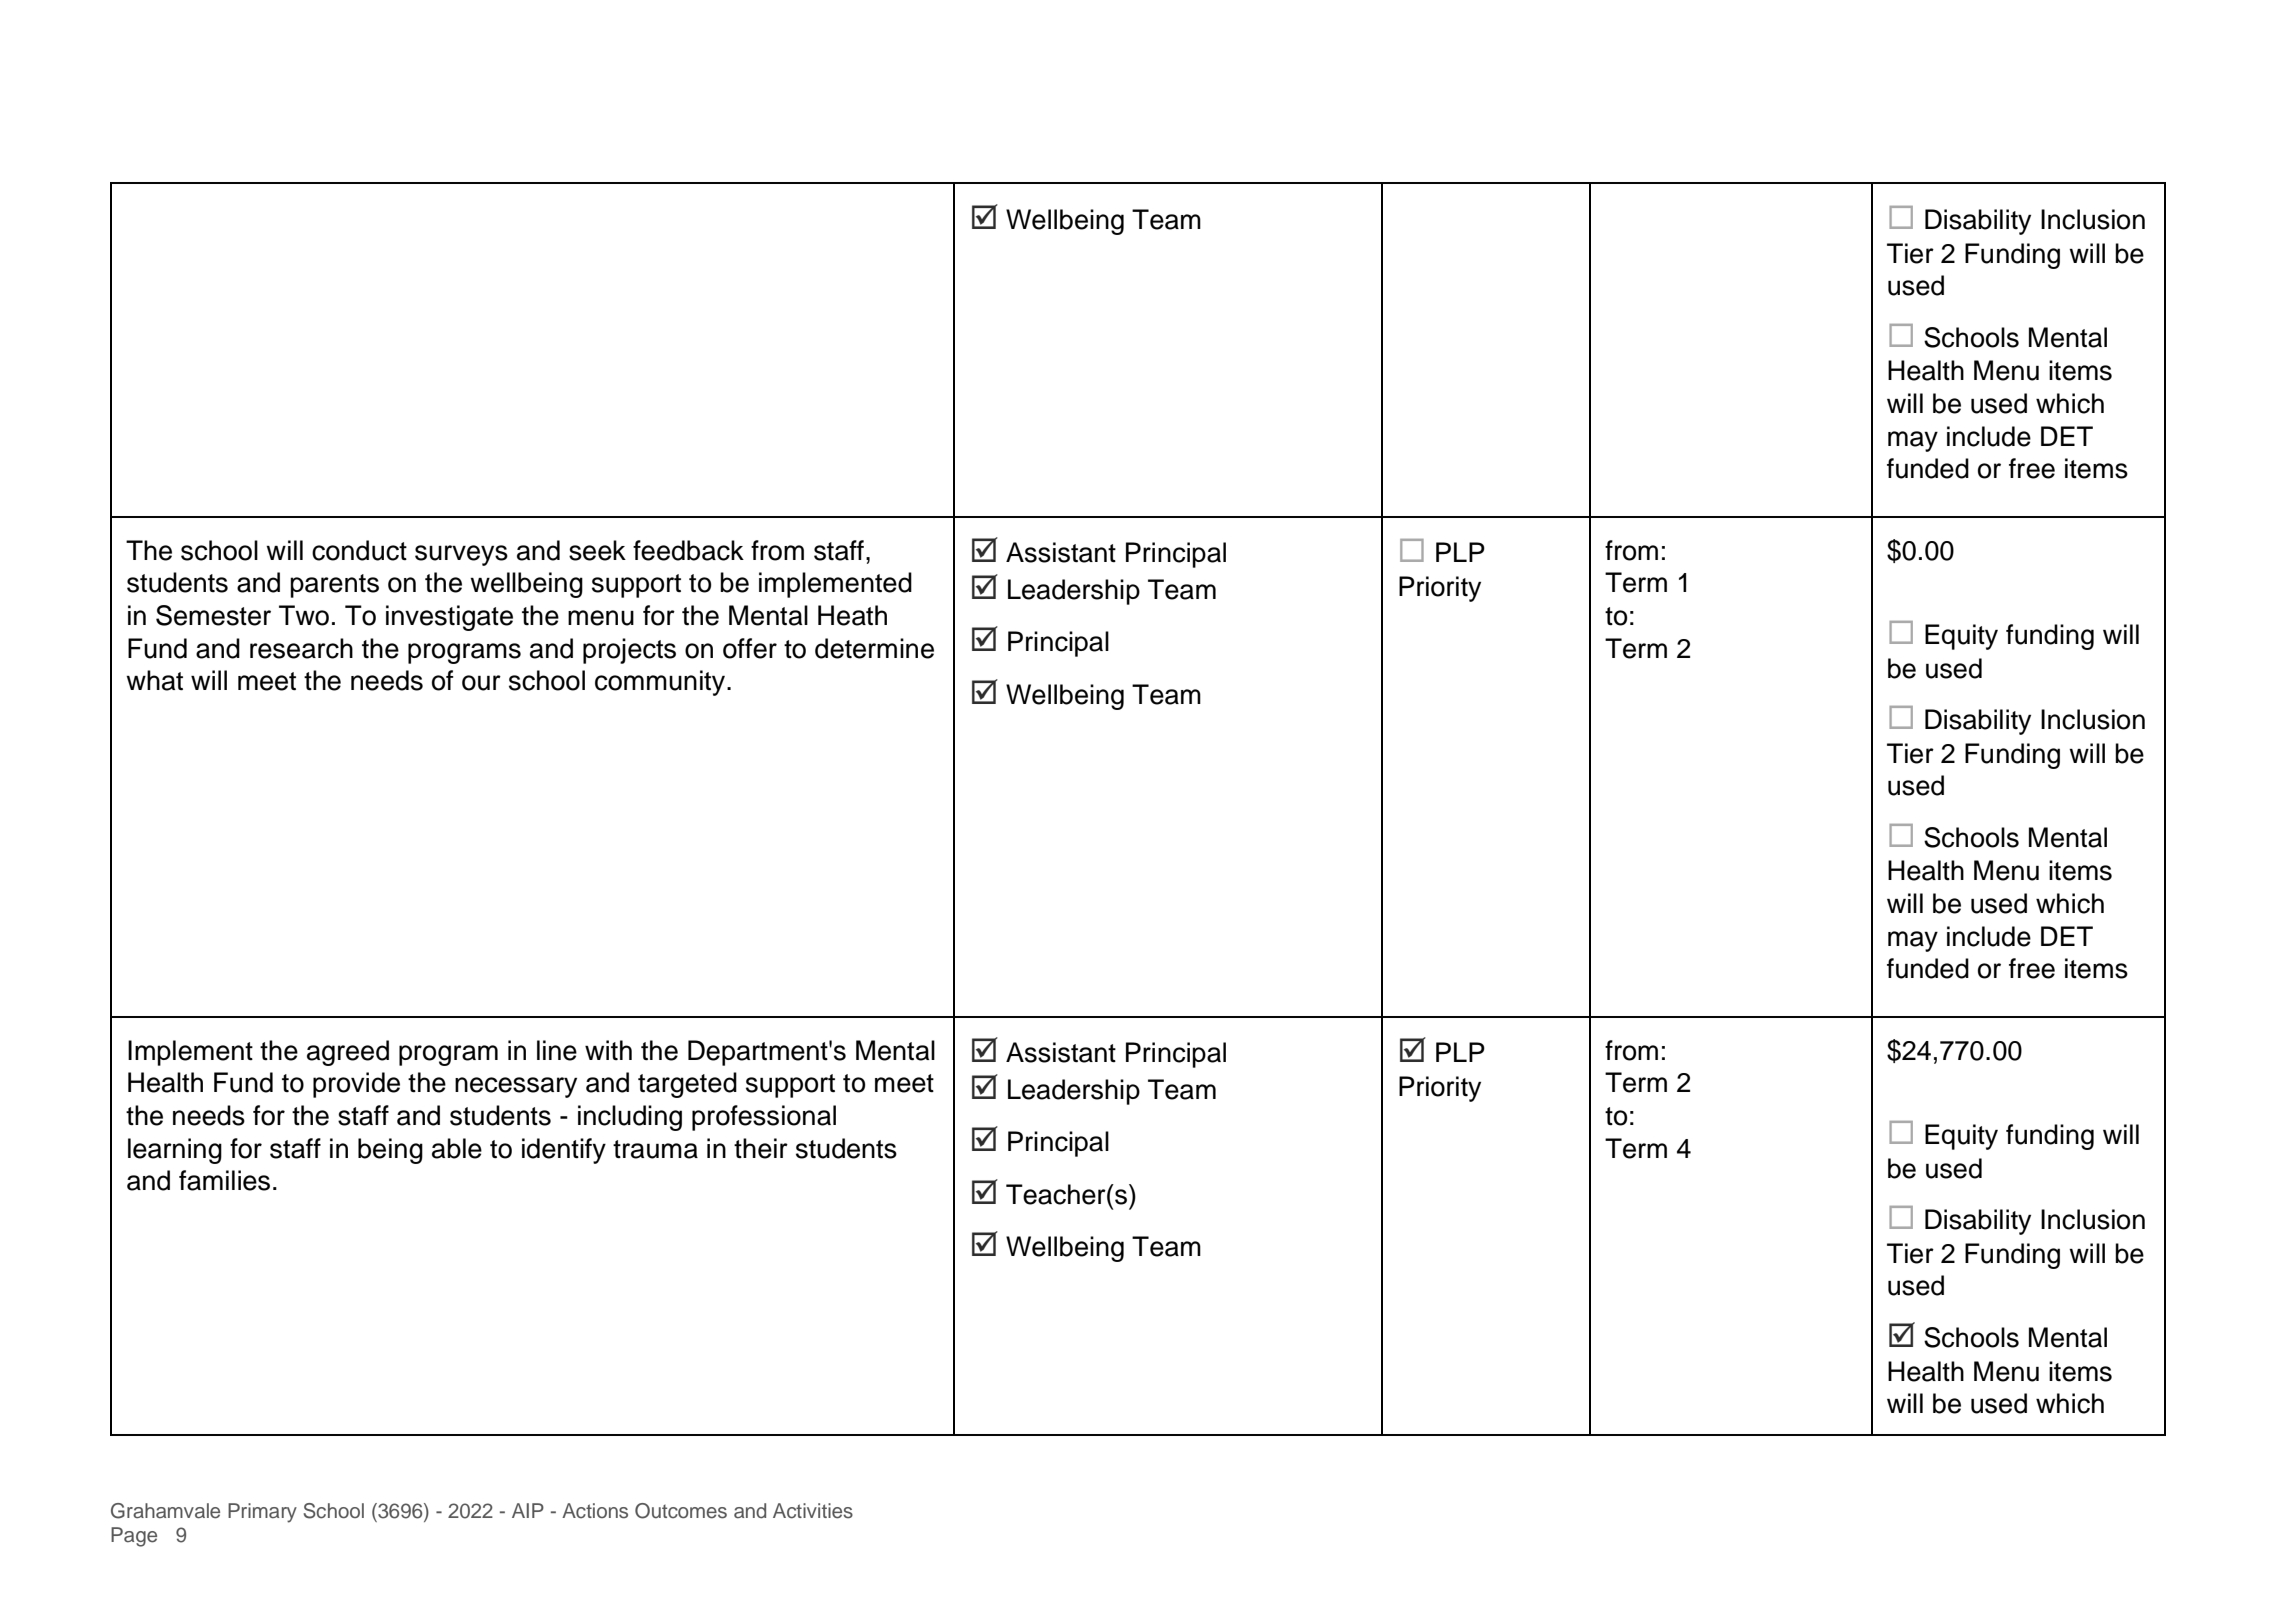 The image size is (2288, 1618). Describe the element at coordinates (348, 1053) in the screenshot. I see `agreed` at that location.
